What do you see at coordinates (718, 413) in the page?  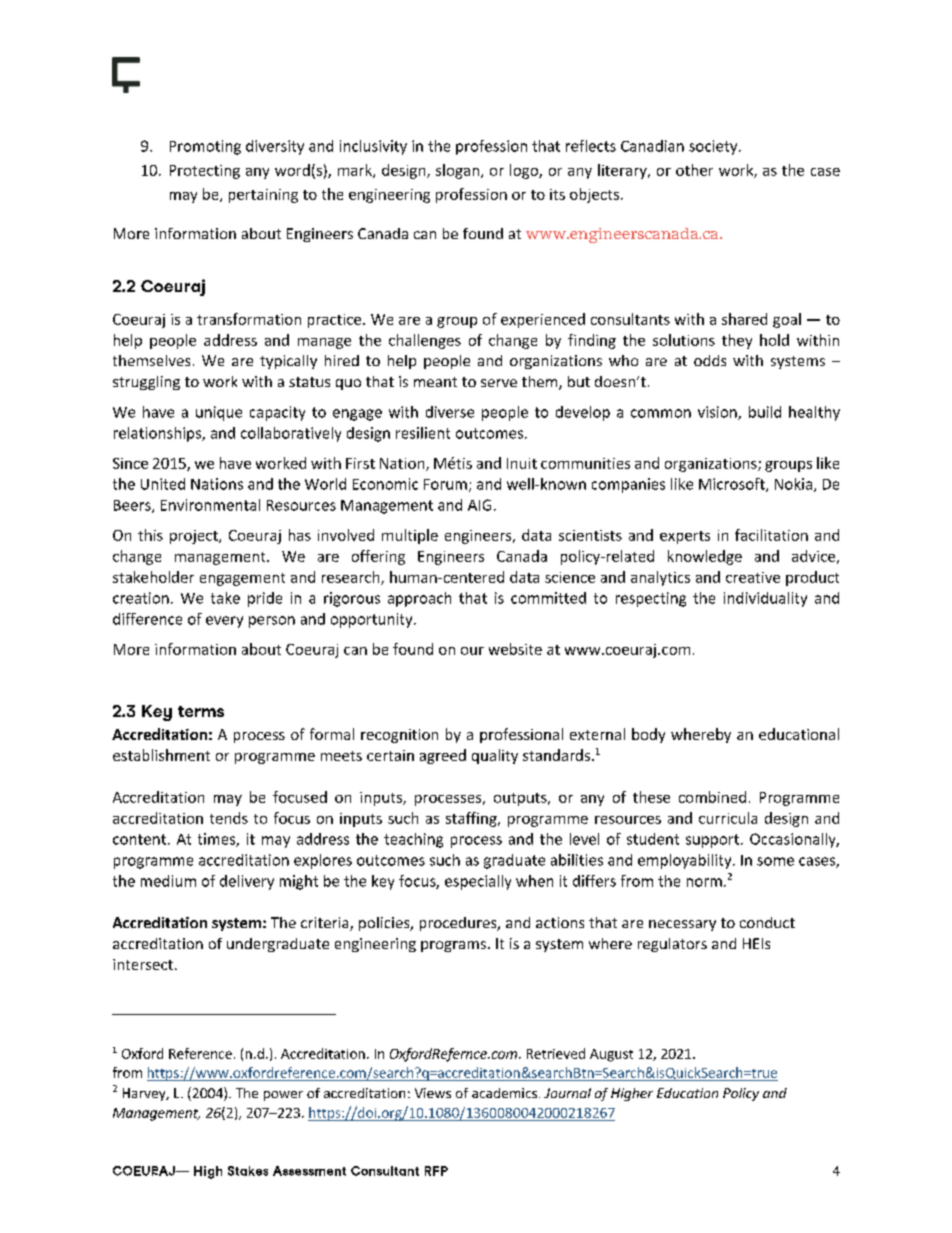 I see `vision` at bounding box center [718, 413].
